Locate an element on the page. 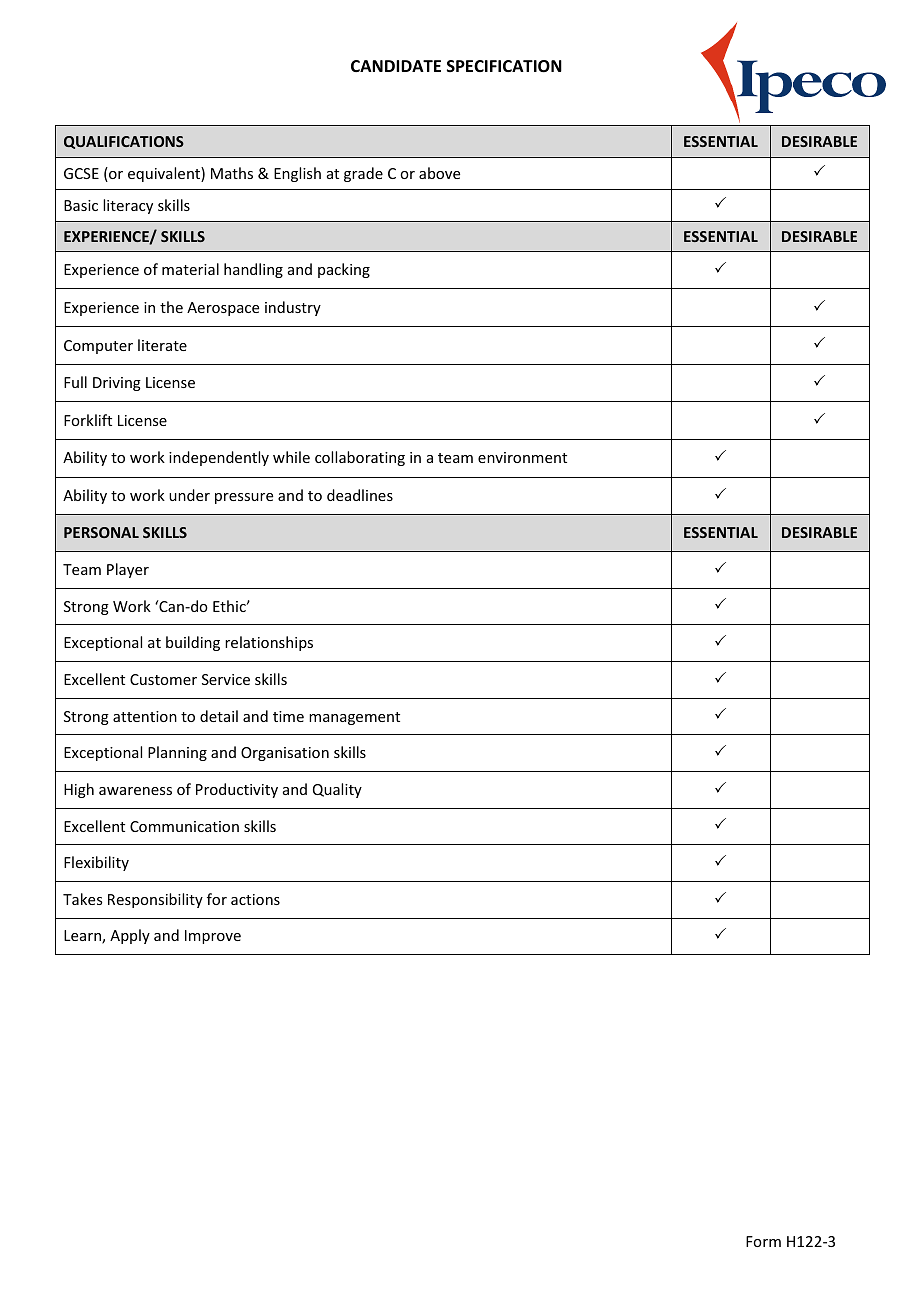  Form is located at coordinates (763, 1241).
